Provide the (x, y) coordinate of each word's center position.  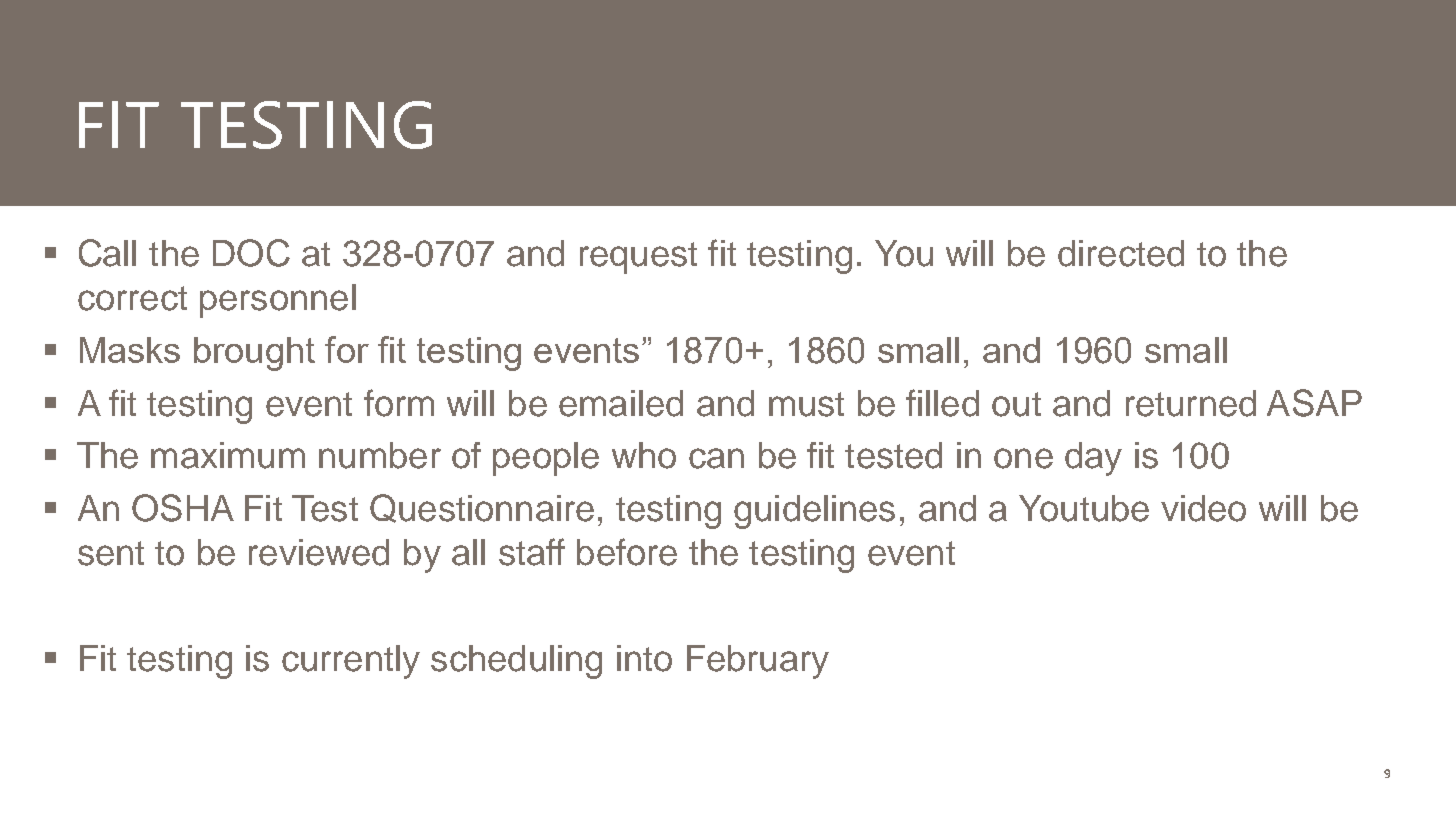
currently (351, 662)
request (638, 258)
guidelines (814, 512)
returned (1191, 403)
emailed (621, 403)
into (644, 658)
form (399, 403)
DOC (251, 253)
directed (1121, 253)
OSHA (183, 508)
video (1203, 508)
